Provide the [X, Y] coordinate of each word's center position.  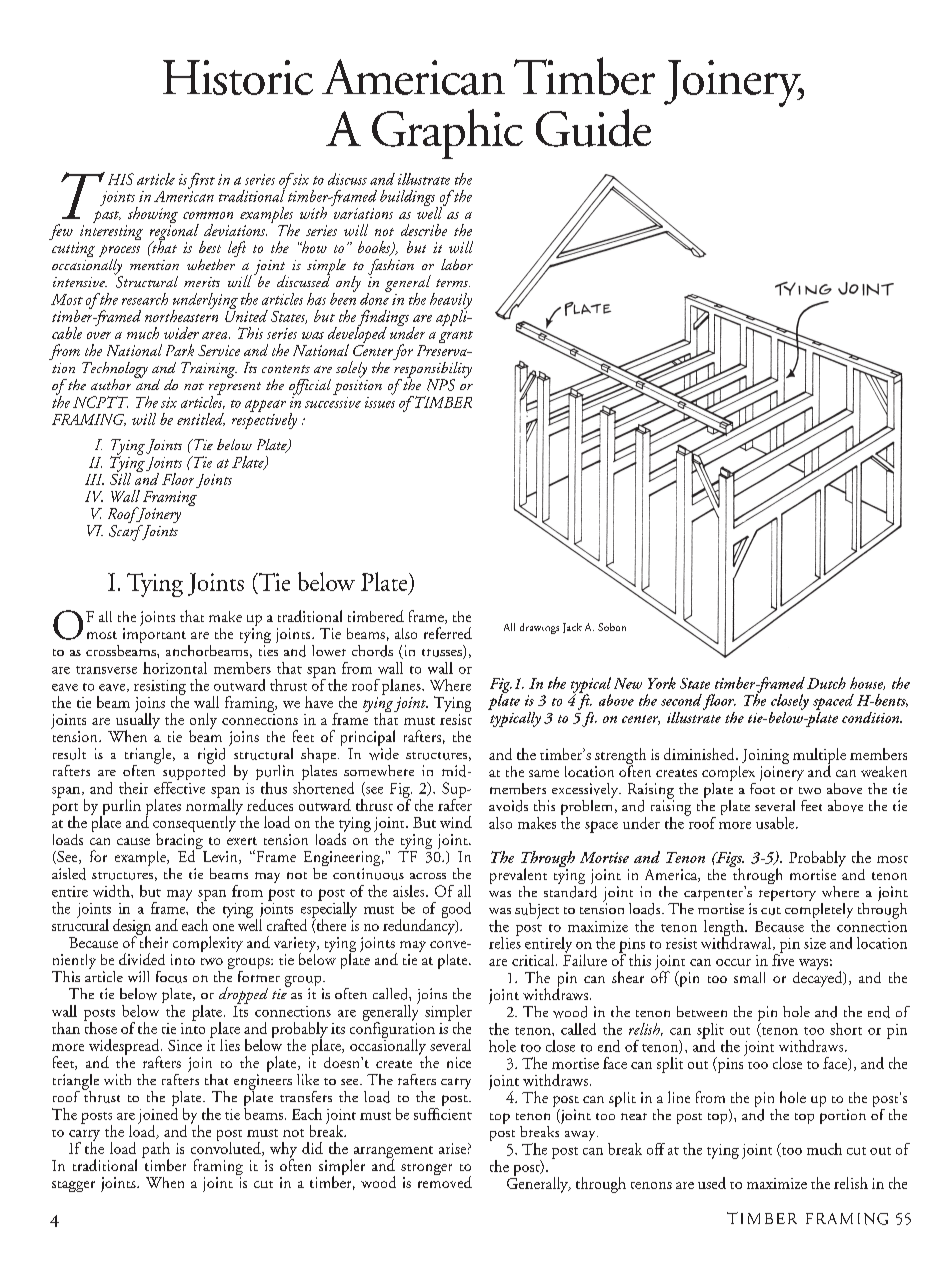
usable [776, 823]
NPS [441, 385]
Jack [572, 628]
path [156, 1151]
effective [179, 786]
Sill [120, 477]
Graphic [447, 134]
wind [456, 822]
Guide [593, 128]
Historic [238, 77]
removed [445, 1181]
